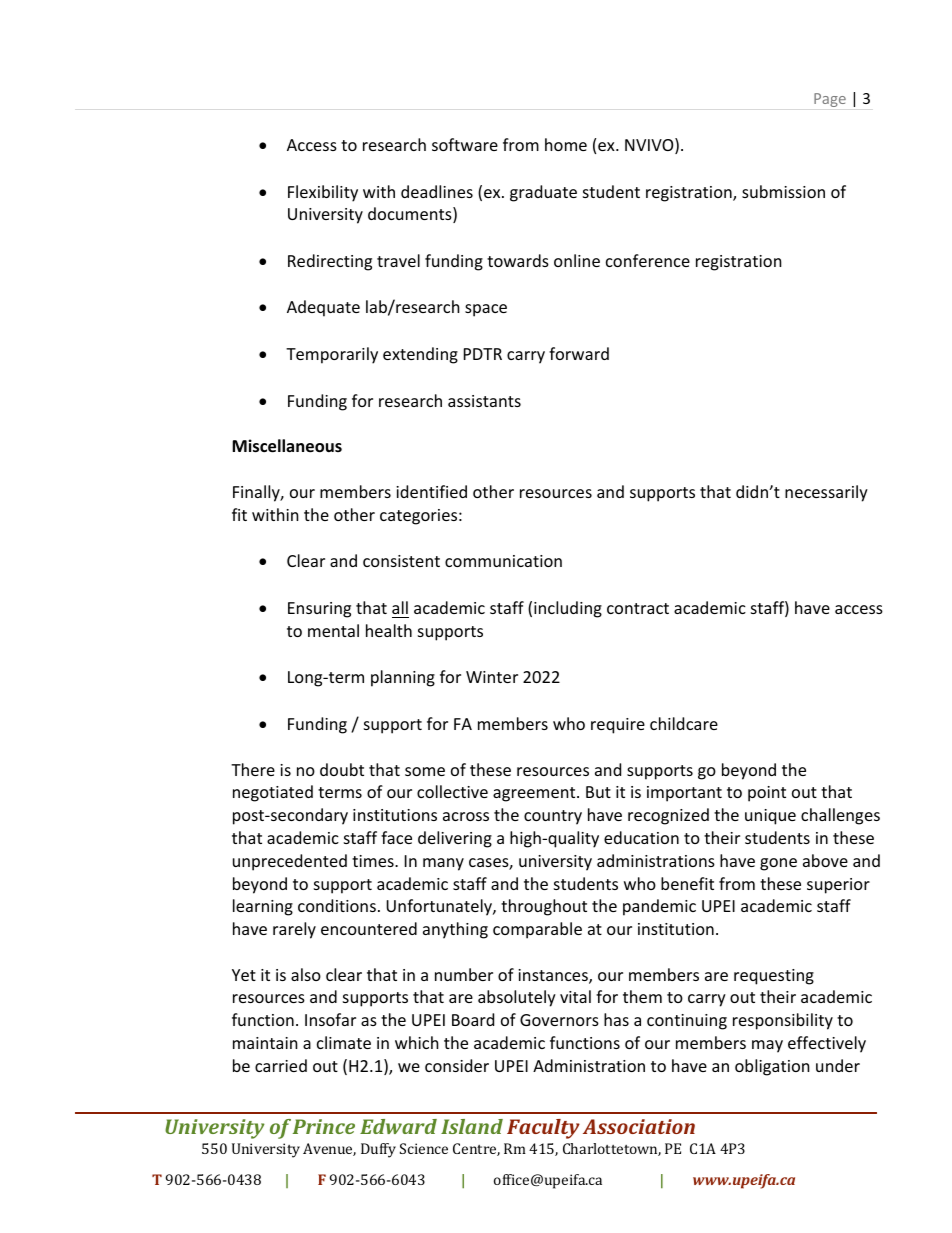 Image resolution: width=952 pixels, height=1233 pixels. What do you see at coordinates (287, 446) in the document?
I see `Miscellaneous` at bounding box center [287, 446].
